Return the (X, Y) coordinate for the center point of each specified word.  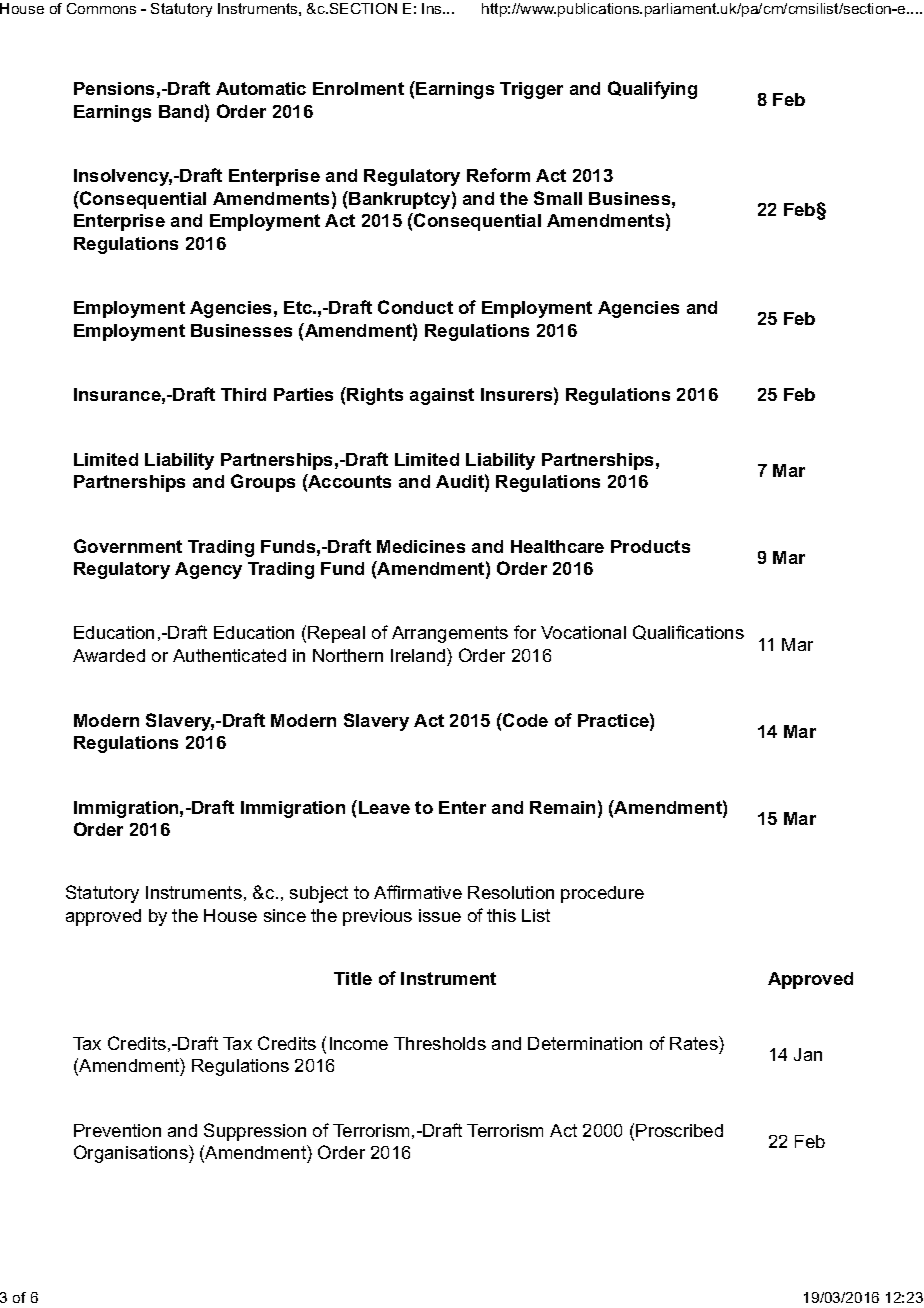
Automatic (261, 88)
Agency (208, 570)
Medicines (421, 546)
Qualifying (652, 90)
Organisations (132, 1154)
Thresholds (440, 1043)
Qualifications (688, 632)
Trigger (531, 90)
